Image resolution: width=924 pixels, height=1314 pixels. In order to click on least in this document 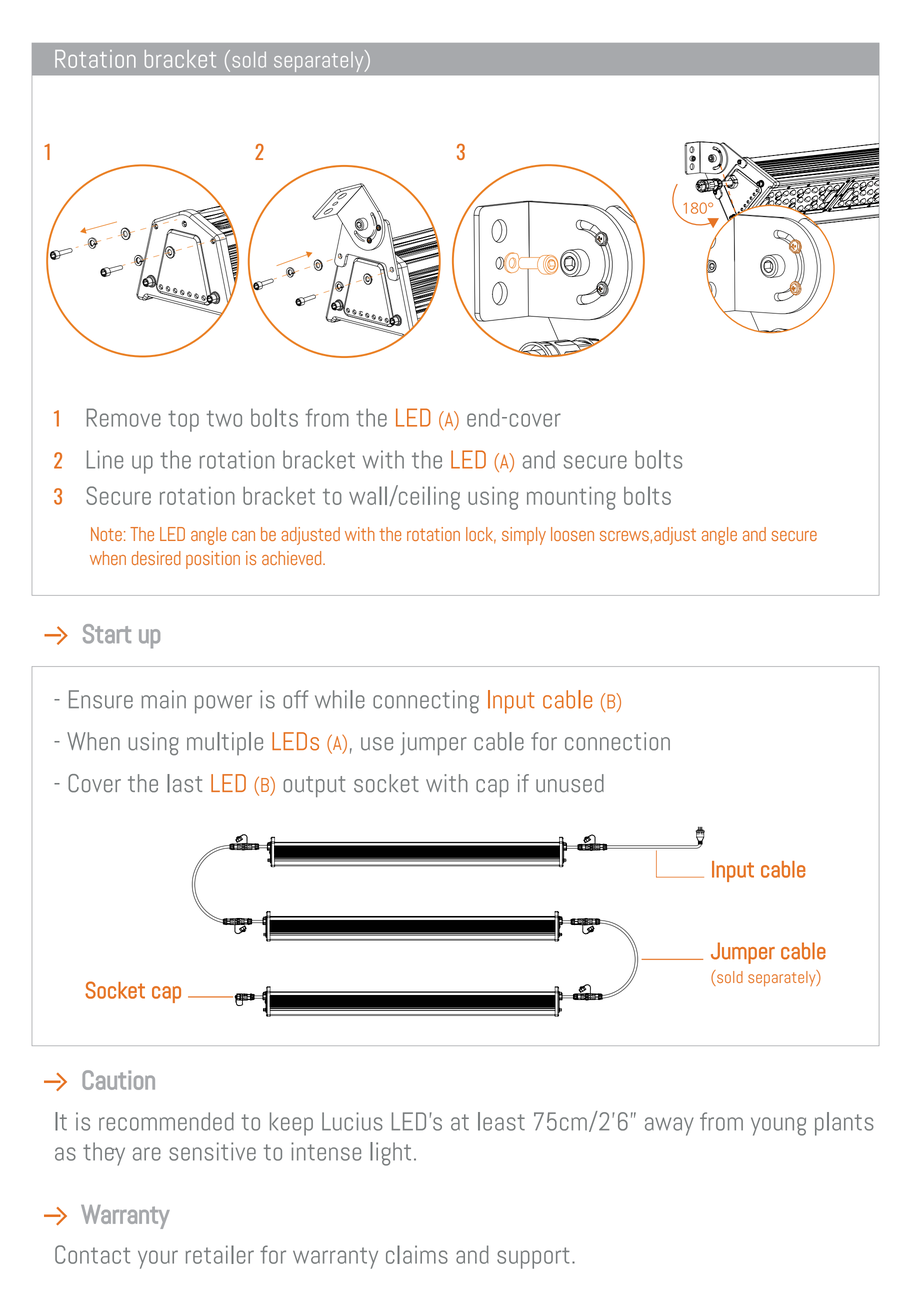, I will do `click(501, 1121)`.
